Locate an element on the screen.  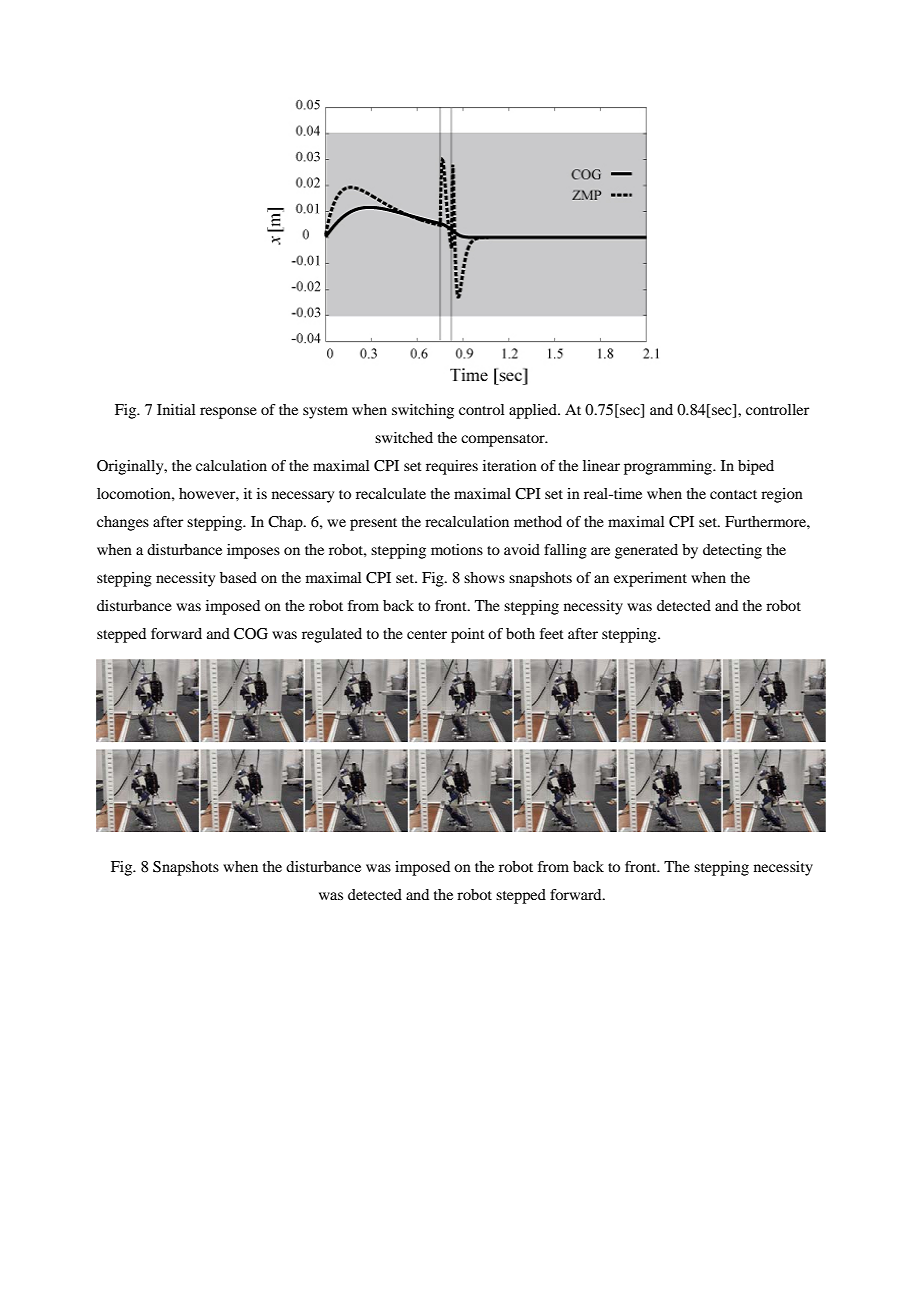
method is located at coordinates (538, 521).
